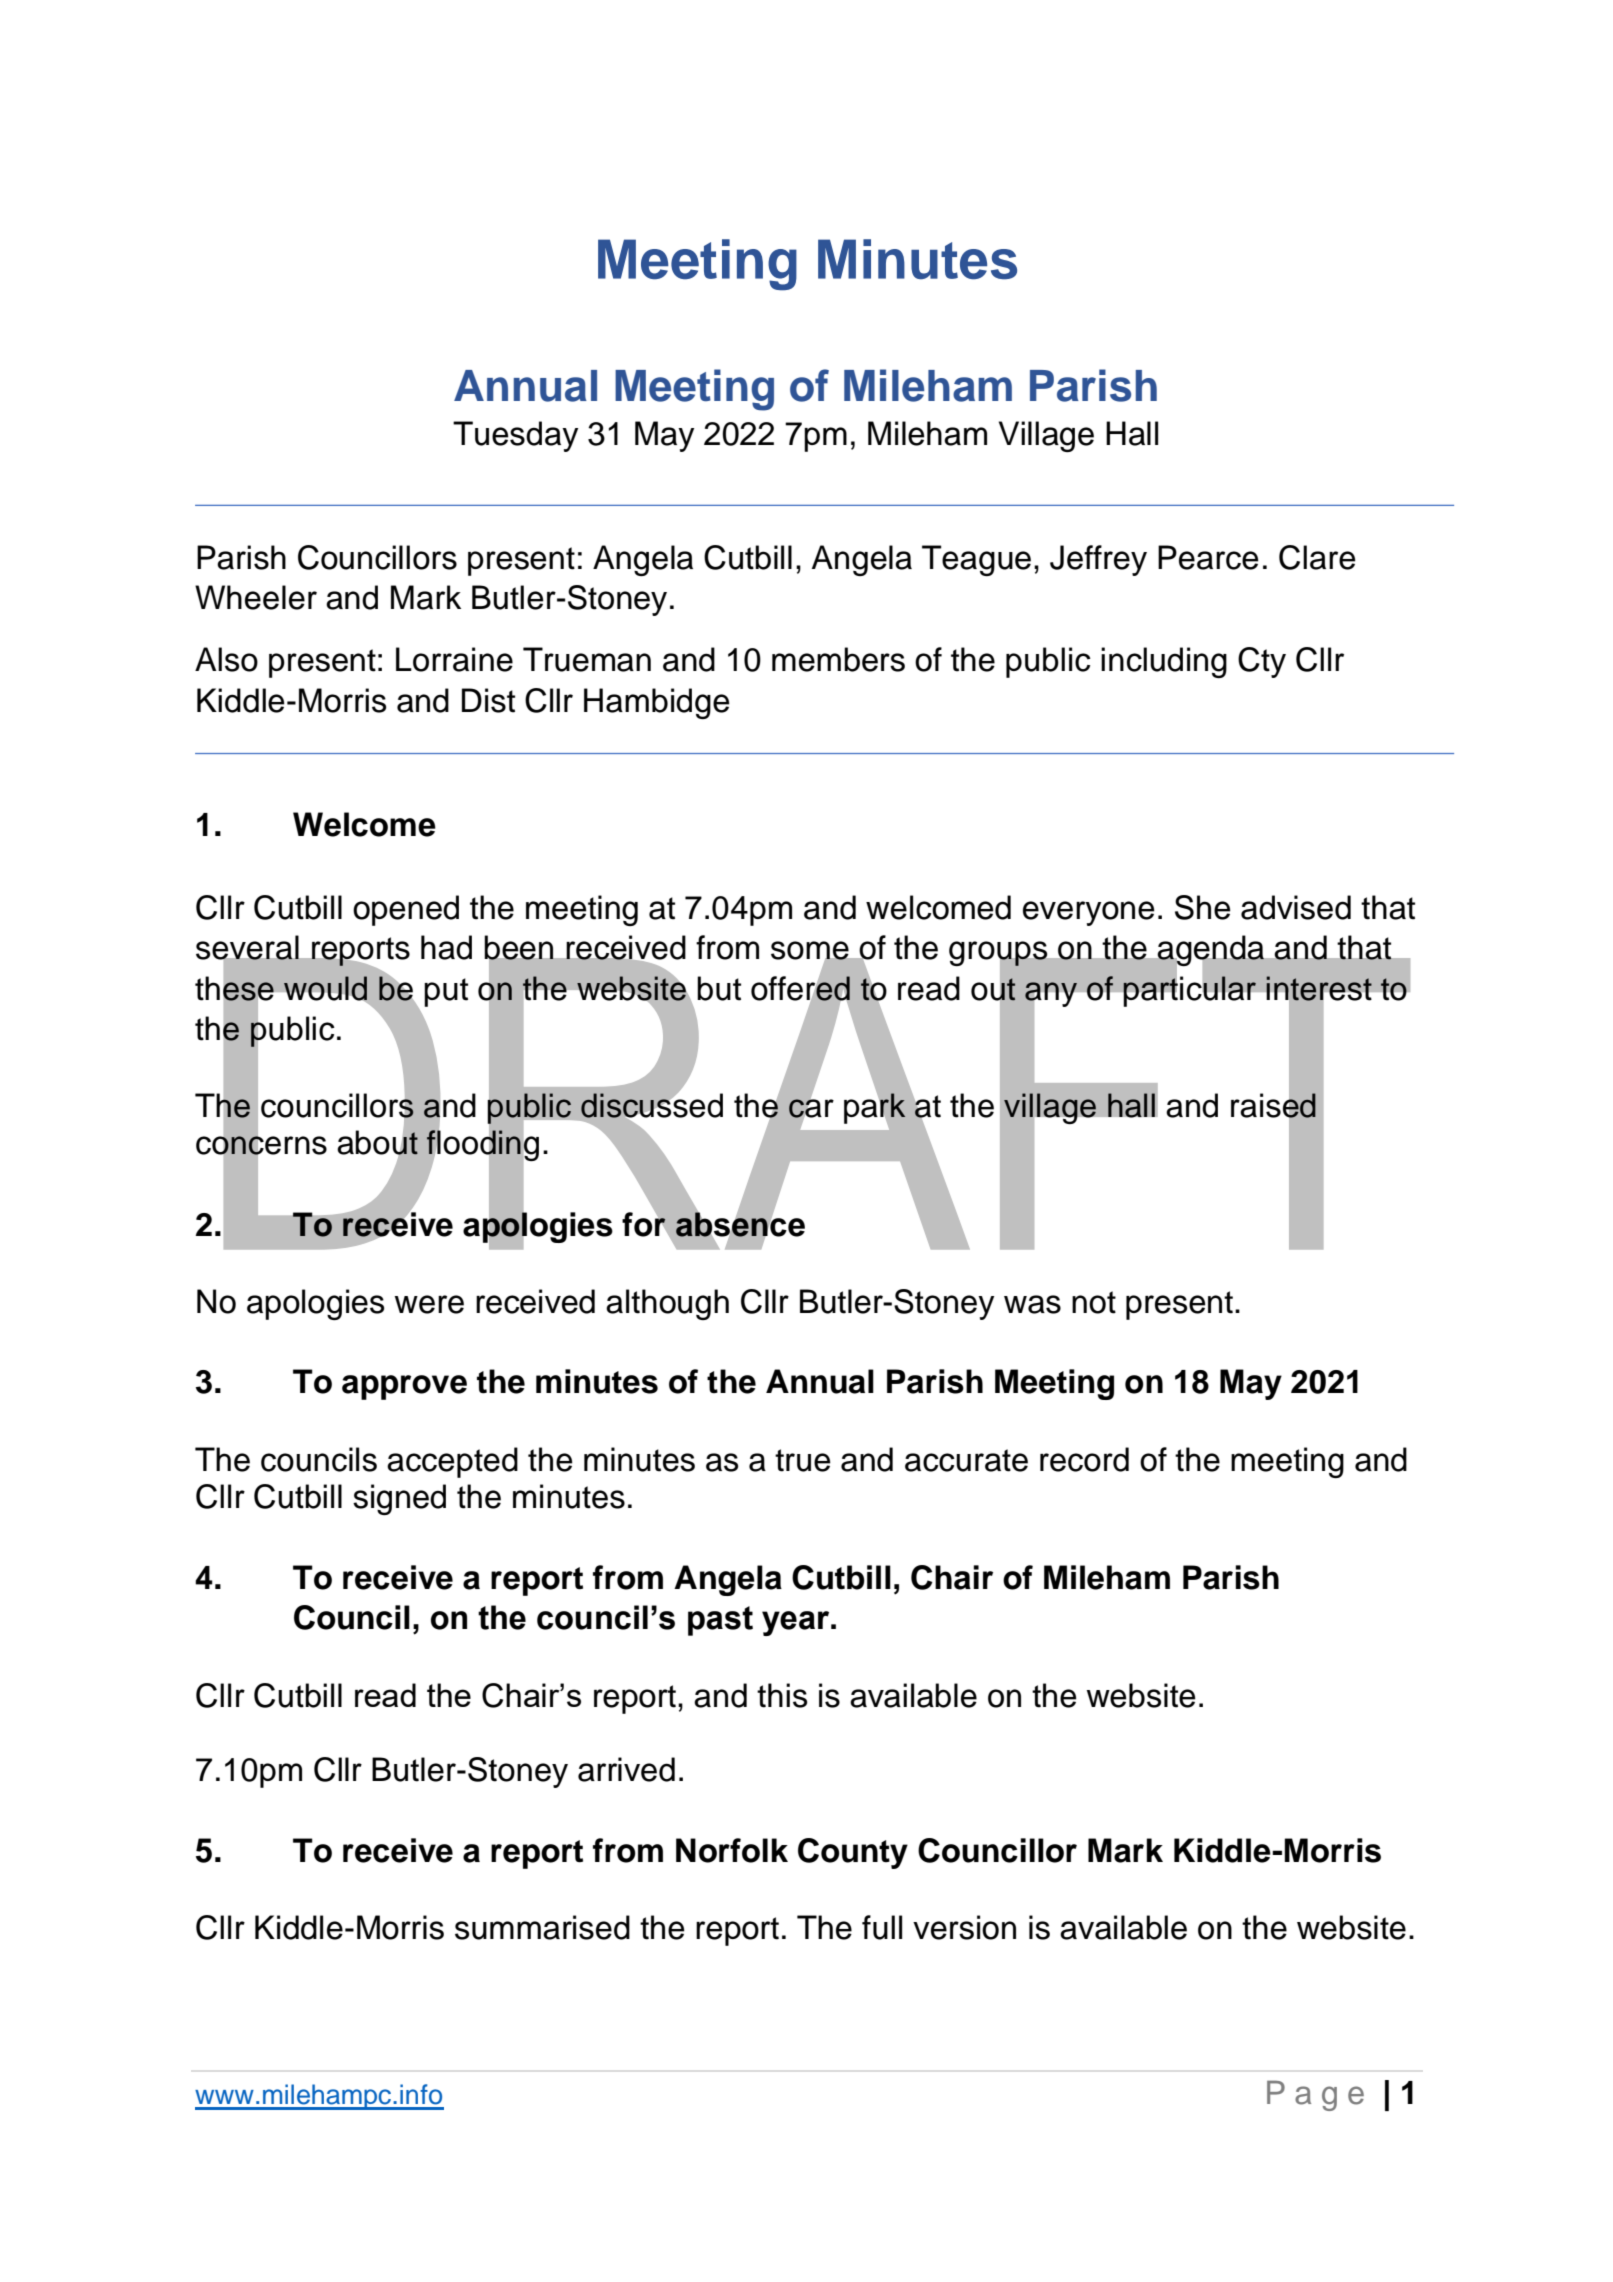 This screenshot has width=1613, height=2282. Describe the element at coordinates (429, 1304) in the screenshot. I see `were` at that location.
